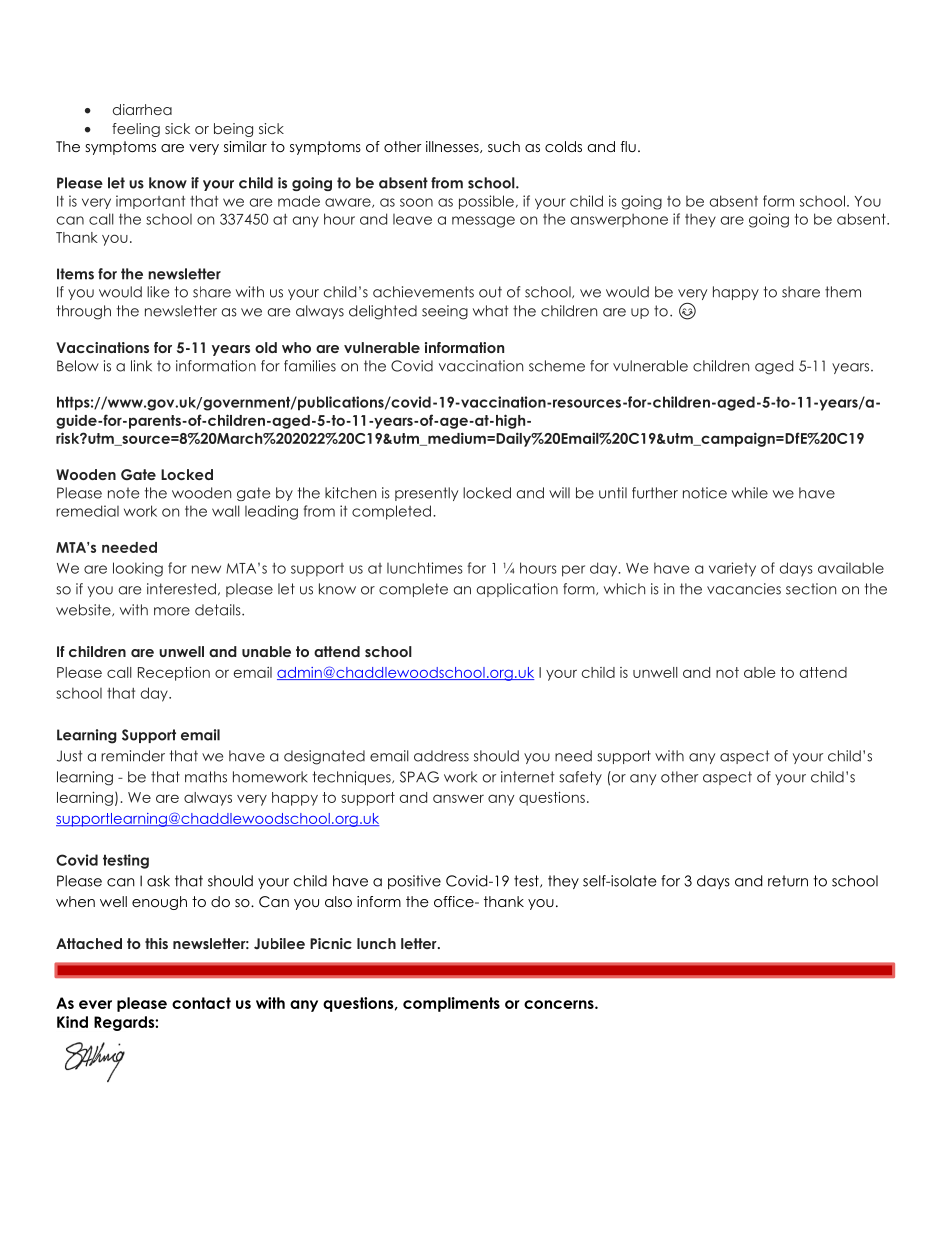 This page has width=952, height=1233. Describe the element at coordinates (445, 312) in the page. I see `seeing` at that location.
